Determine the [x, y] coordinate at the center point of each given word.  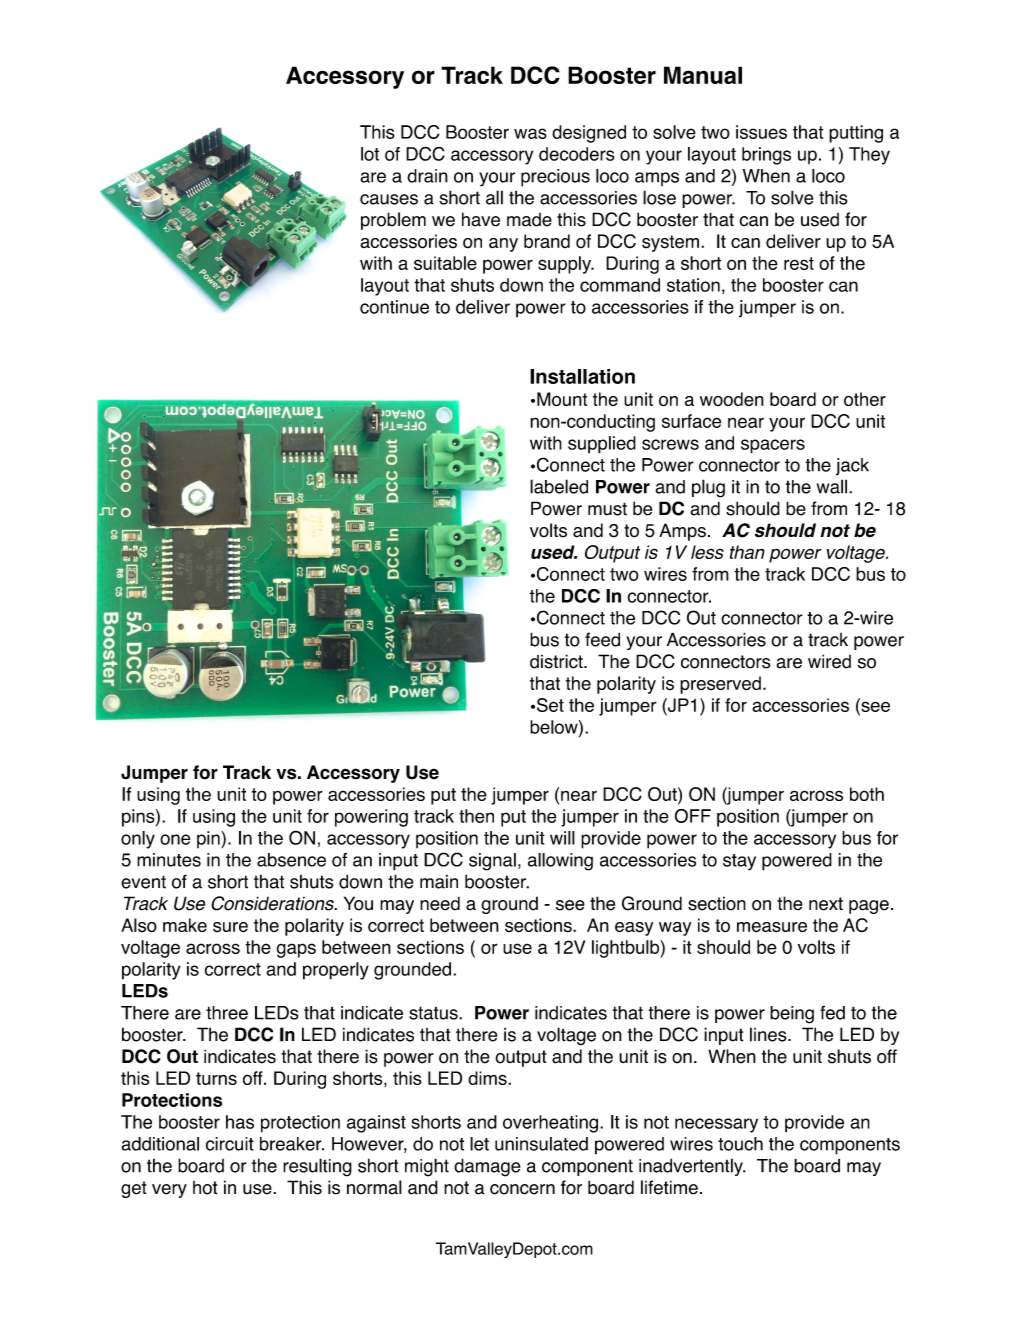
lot [370, 154]
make [185, 925]
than [747, 552]
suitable [445, 263]
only [138, 840]
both [867, 794]
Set [550, 705]
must [607, 509]
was [530, 133]
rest [799, 263]
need [440, 903]
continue [394, 307]
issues [761, 132]
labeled [559, 486]
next [826, 904]
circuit [230, 1144]
